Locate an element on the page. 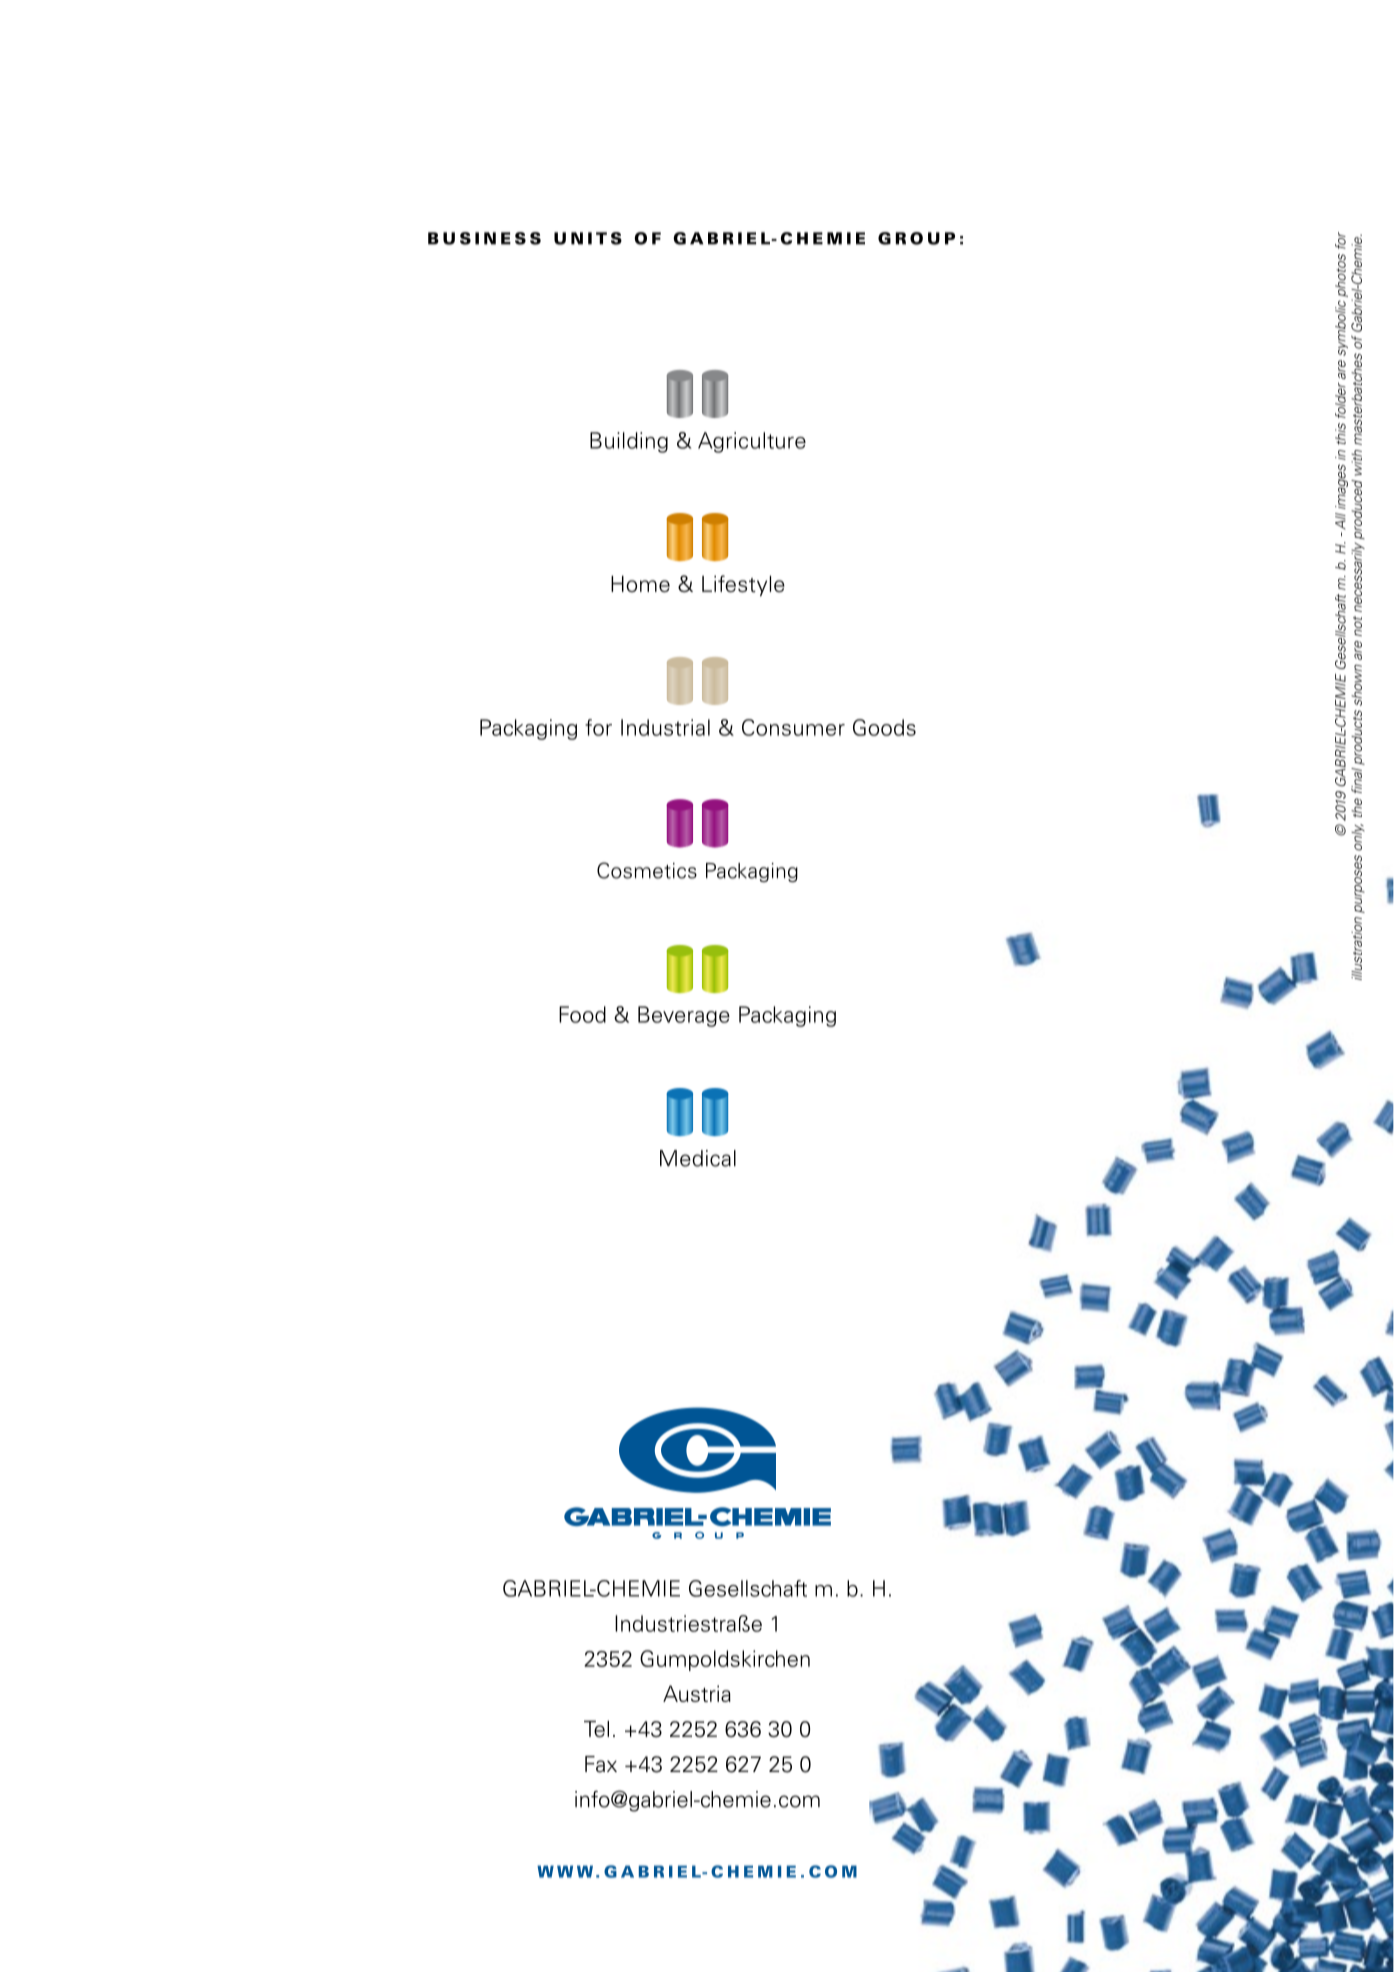 The width and height of the image is (1395, 1972). Goods is located at coordinates (884, 727).
